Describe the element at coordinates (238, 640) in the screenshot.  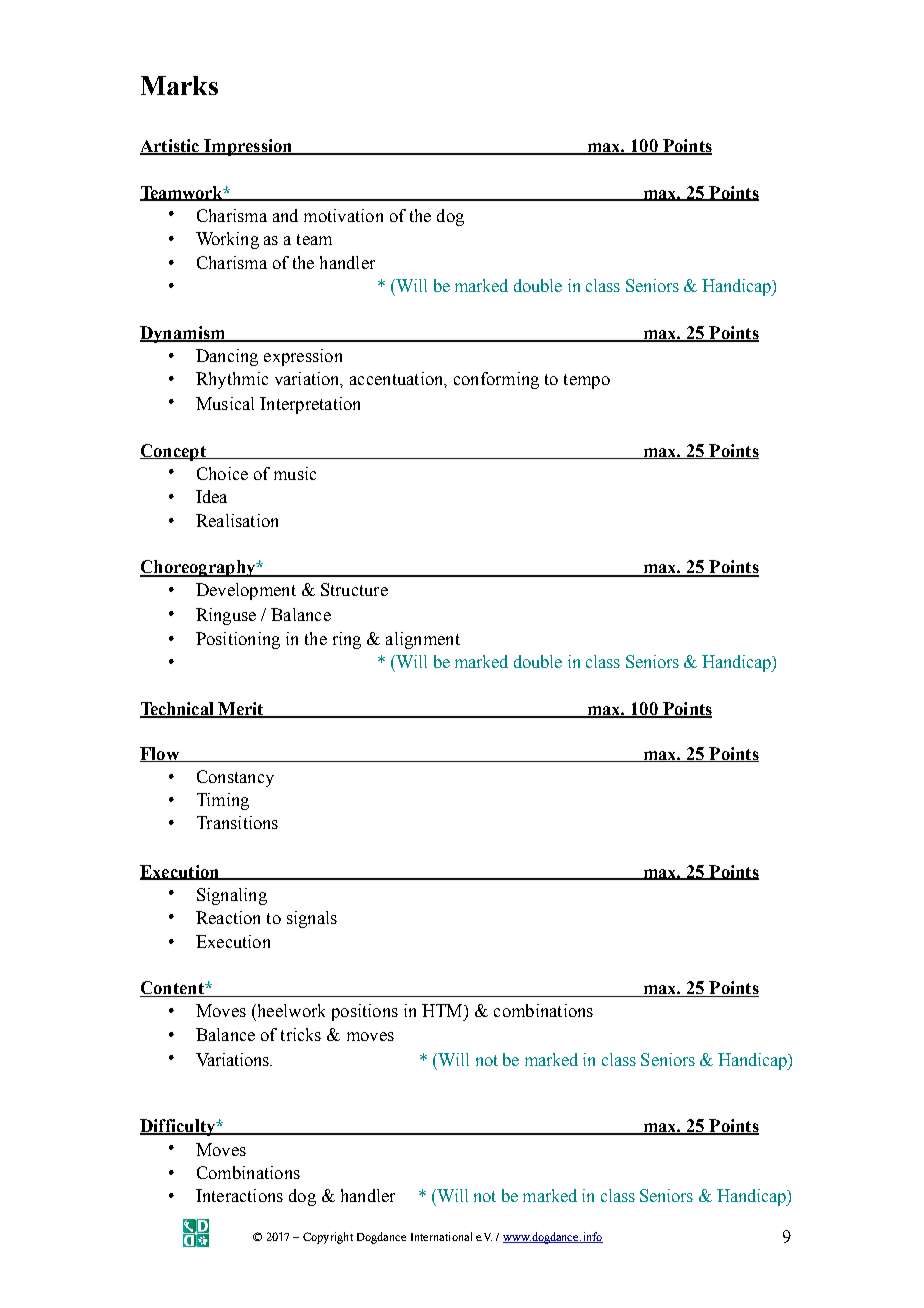
I see `Positioning` at that location.
